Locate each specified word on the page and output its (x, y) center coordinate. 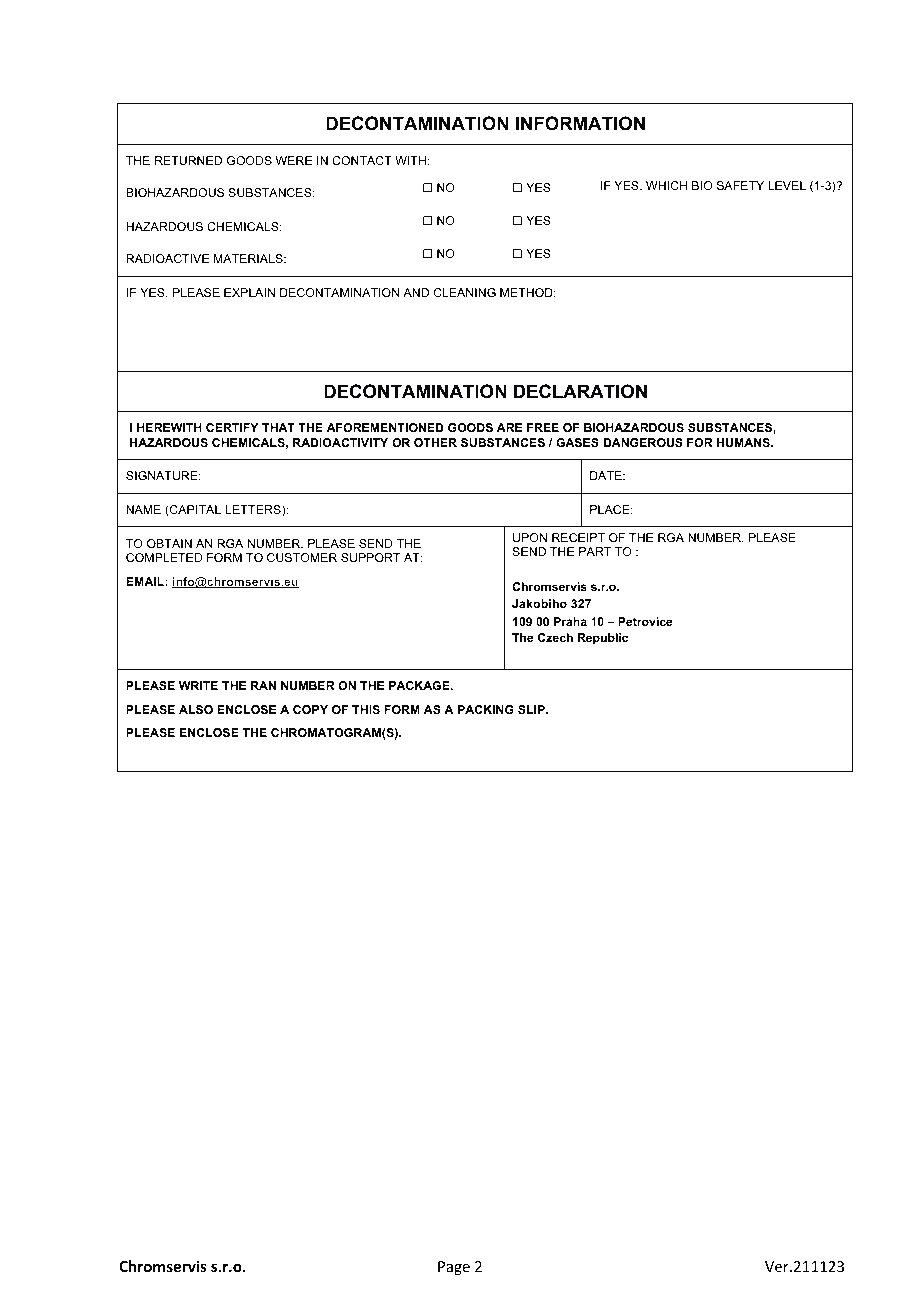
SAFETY (740, 185)
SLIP (532, 709)
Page (454, 1268)
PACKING (486, 709)
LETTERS (254, 511)
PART (595, 551)
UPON (530, 537)
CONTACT (362, 160)
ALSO (196, 709)
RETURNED (188, 160)
